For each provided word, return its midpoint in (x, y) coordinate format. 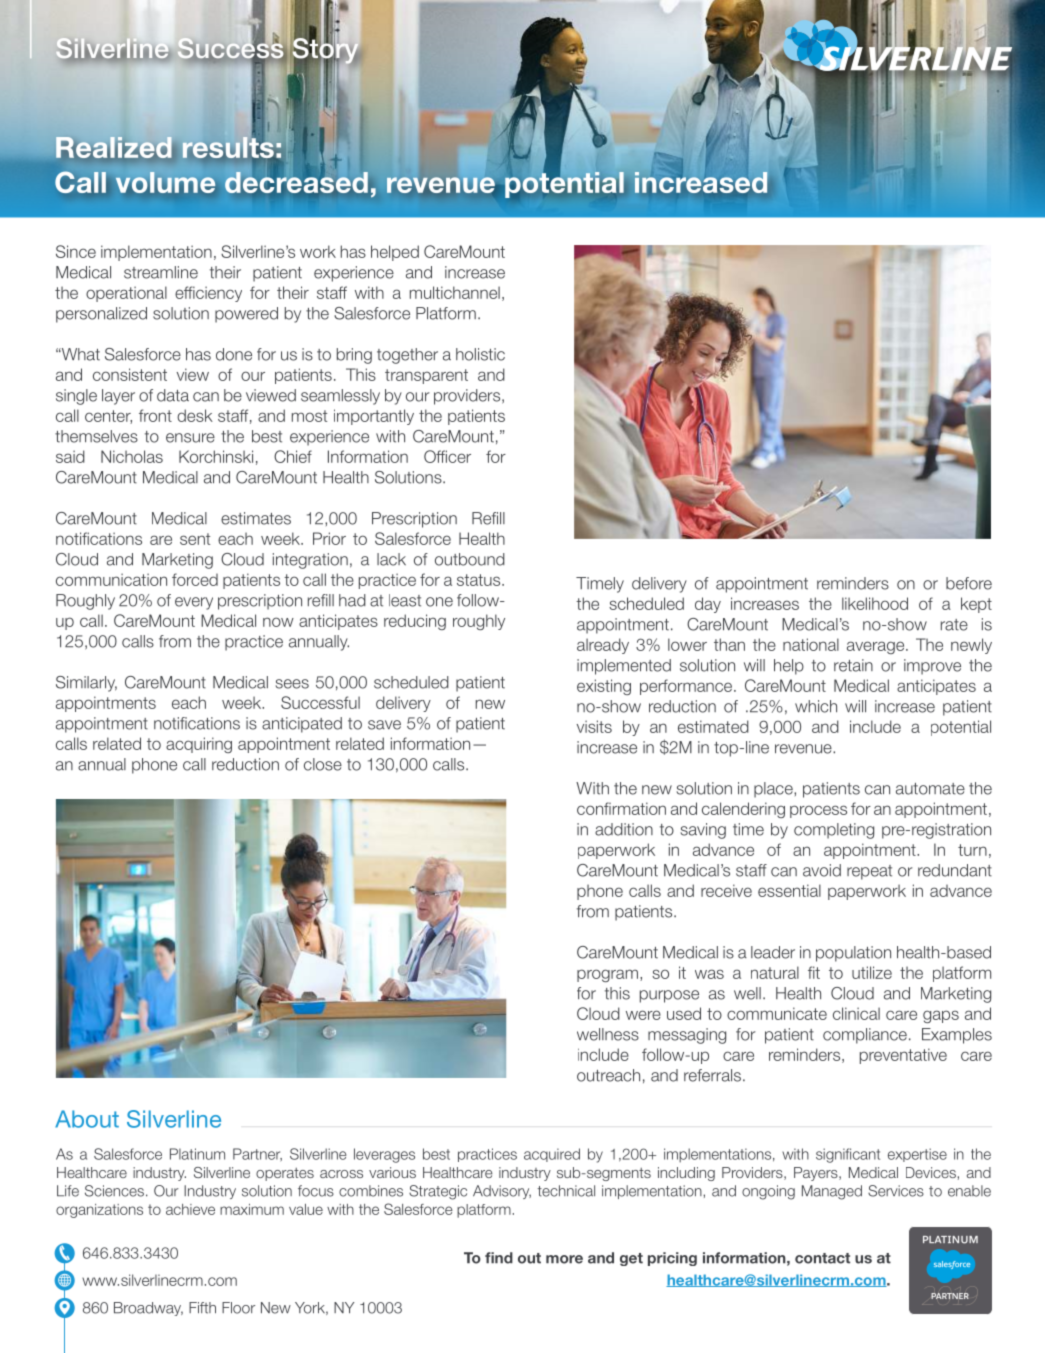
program (607, 975)
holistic (480, 354)
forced (195, 579)
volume (165, 182)
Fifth (202, 1308)
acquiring (199, 745)
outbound (470, 559)
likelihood (875, 603)
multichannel (455, 292)
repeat (869, 872)
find (499, 1258)
